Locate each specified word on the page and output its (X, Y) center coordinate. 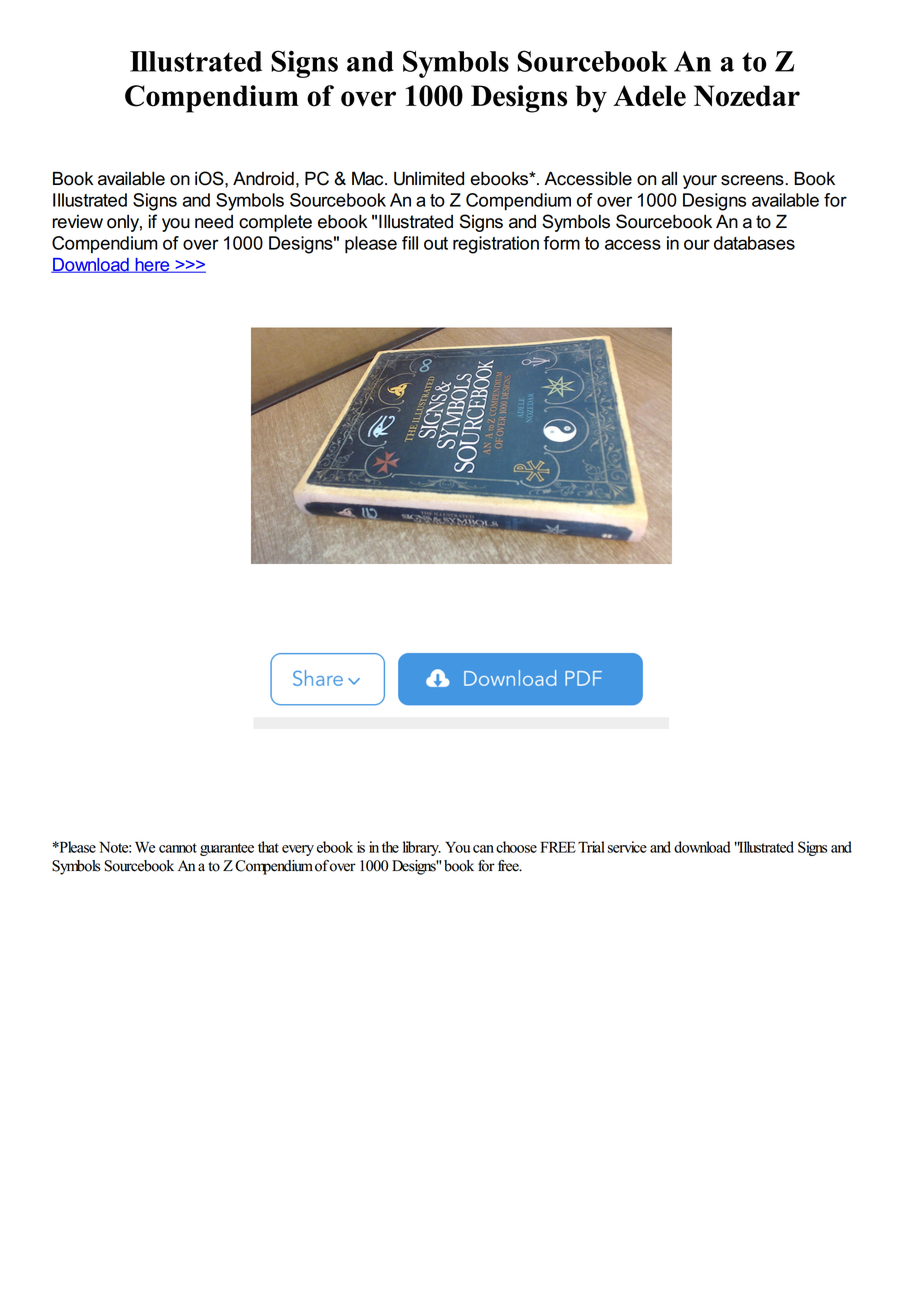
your (700, 182)
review (77, 222)
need (214, 222)
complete (275, 223)
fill (410, 243)
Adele (649, 96)
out (436, 243)
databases (754, 243)
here (152, 265)
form (561, 243)
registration (496, 245)
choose (516, 847)
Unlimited (429, 178)
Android (263, 178)
